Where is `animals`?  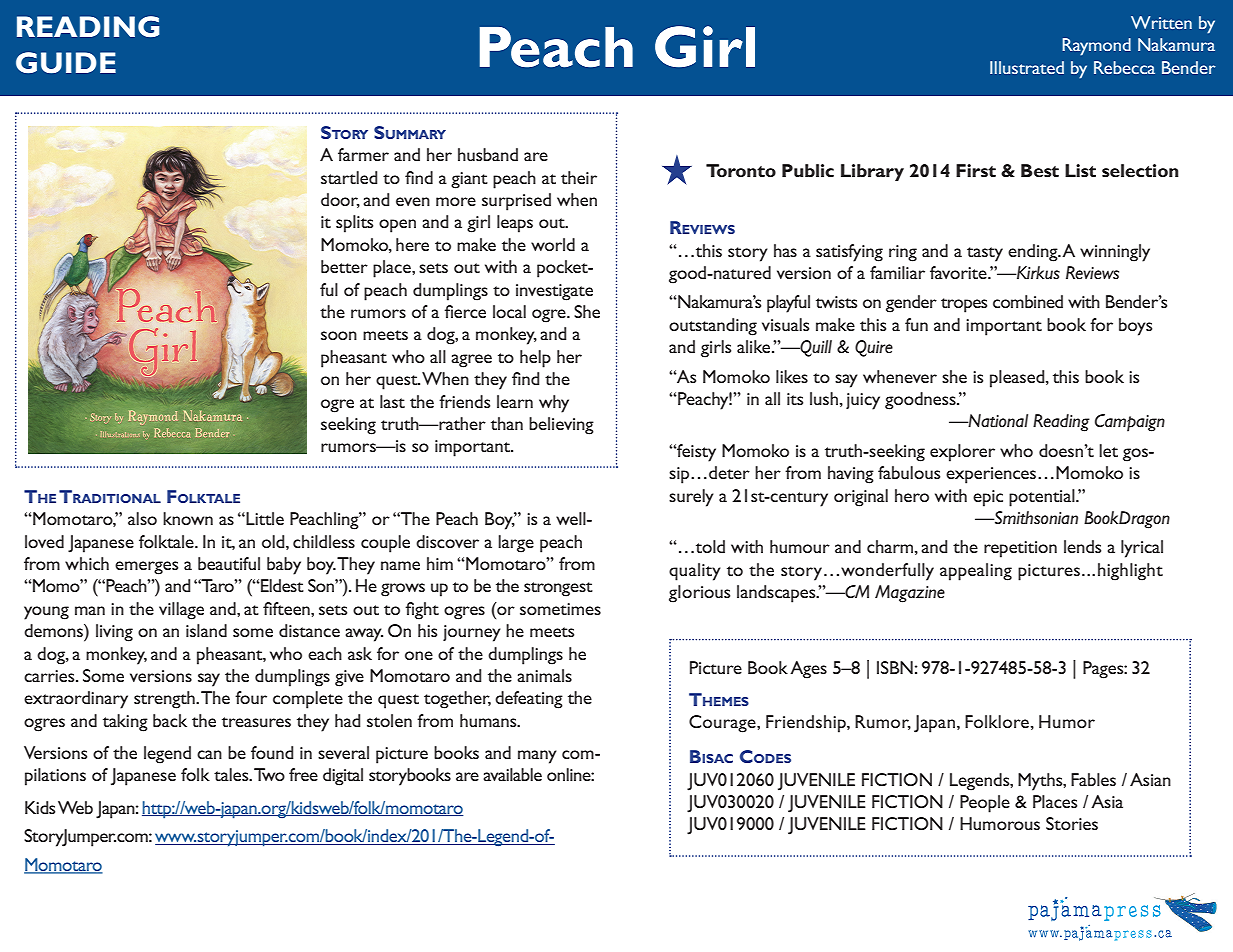 animals is located at coordinates (544, 675).
